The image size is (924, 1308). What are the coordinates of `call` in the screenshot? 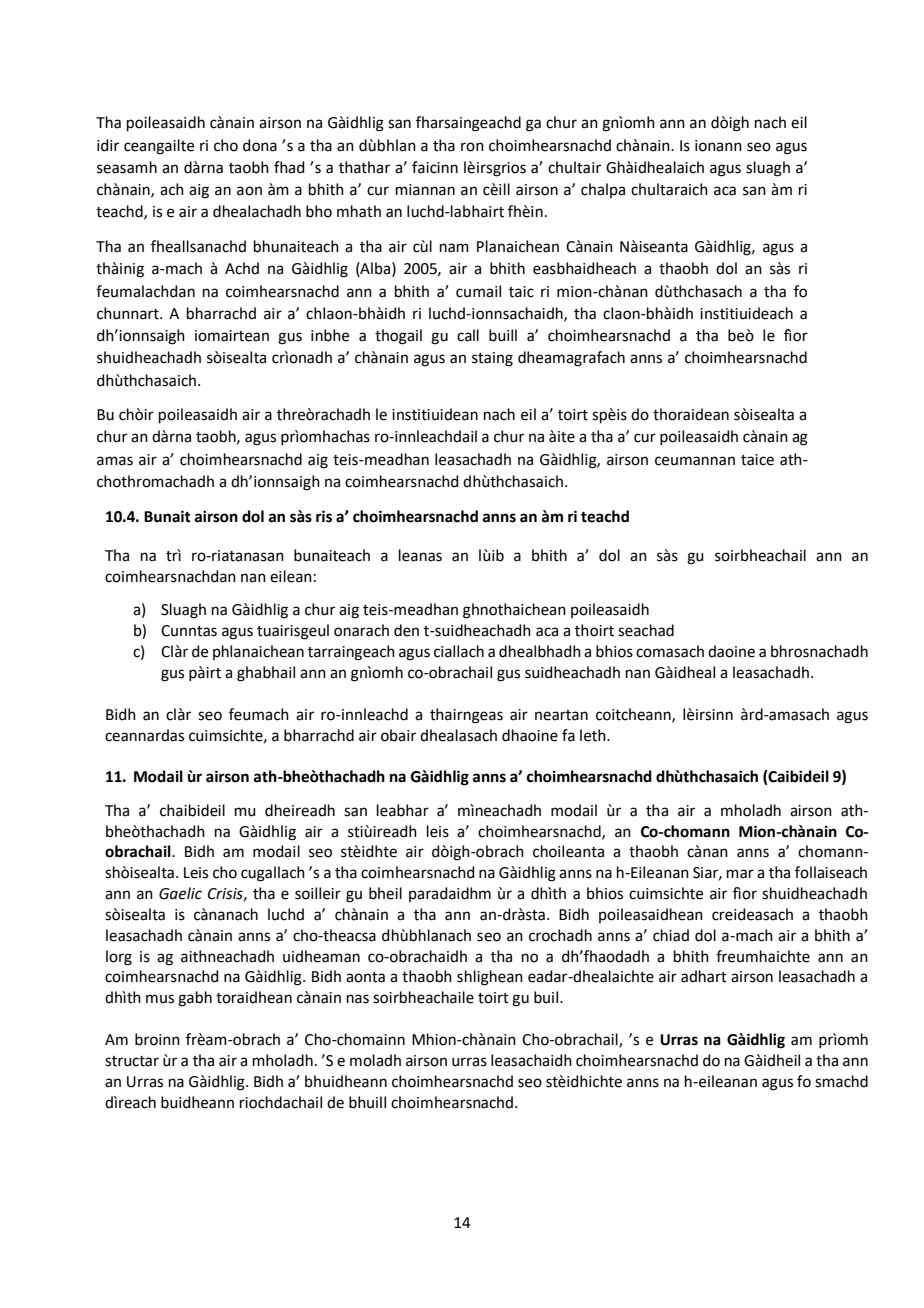 It's located at (468, 335).
